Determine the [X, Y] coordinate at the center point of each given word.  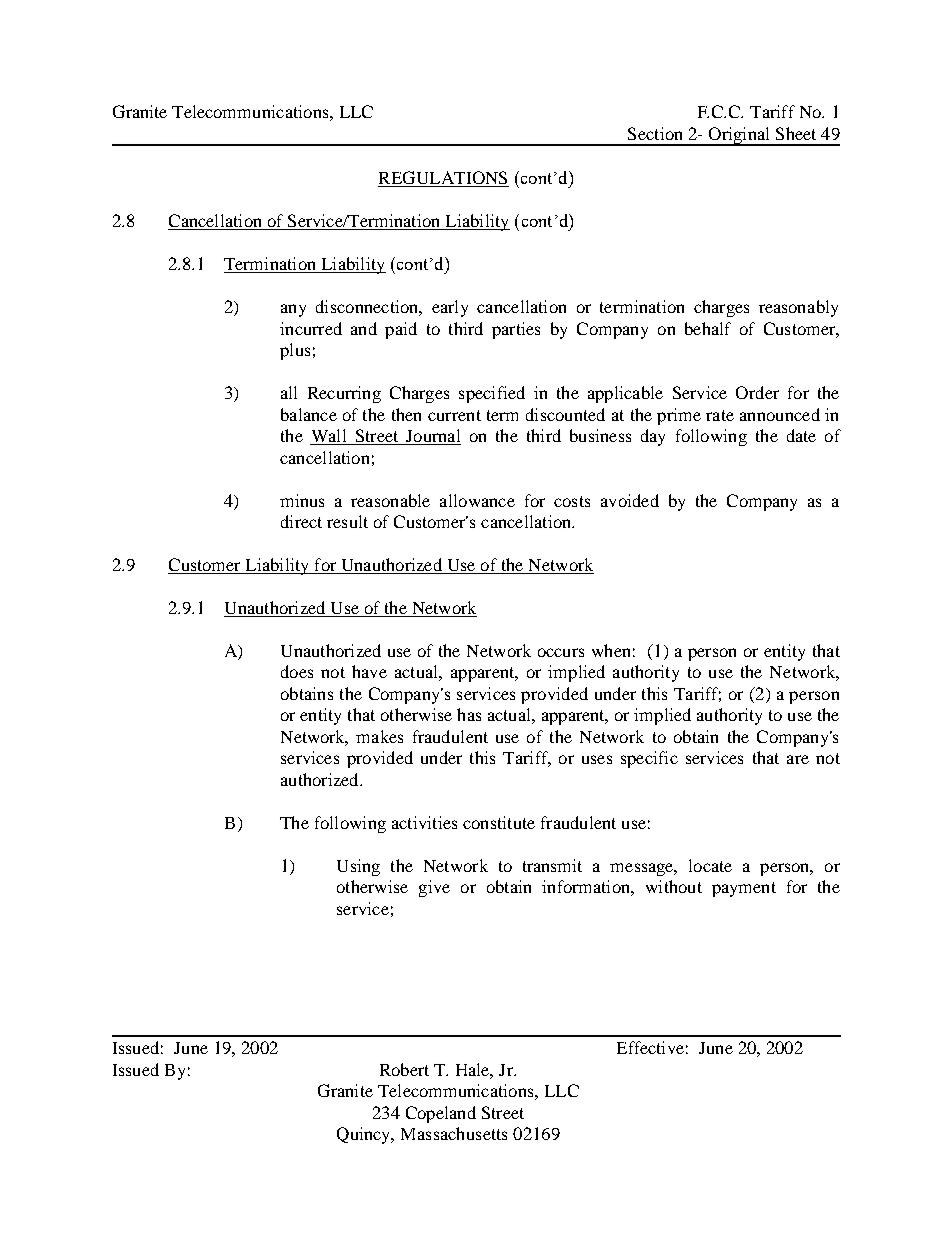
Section [655, 133]
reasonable [390, 500]
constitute [499, 822]
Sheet [796, 133]
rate [720, 415]
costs [572, 501]
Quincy [365, 1135]
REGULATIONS [443, 179]
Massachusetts [454, 1133]
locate [710, 865]
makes [379, 736]
